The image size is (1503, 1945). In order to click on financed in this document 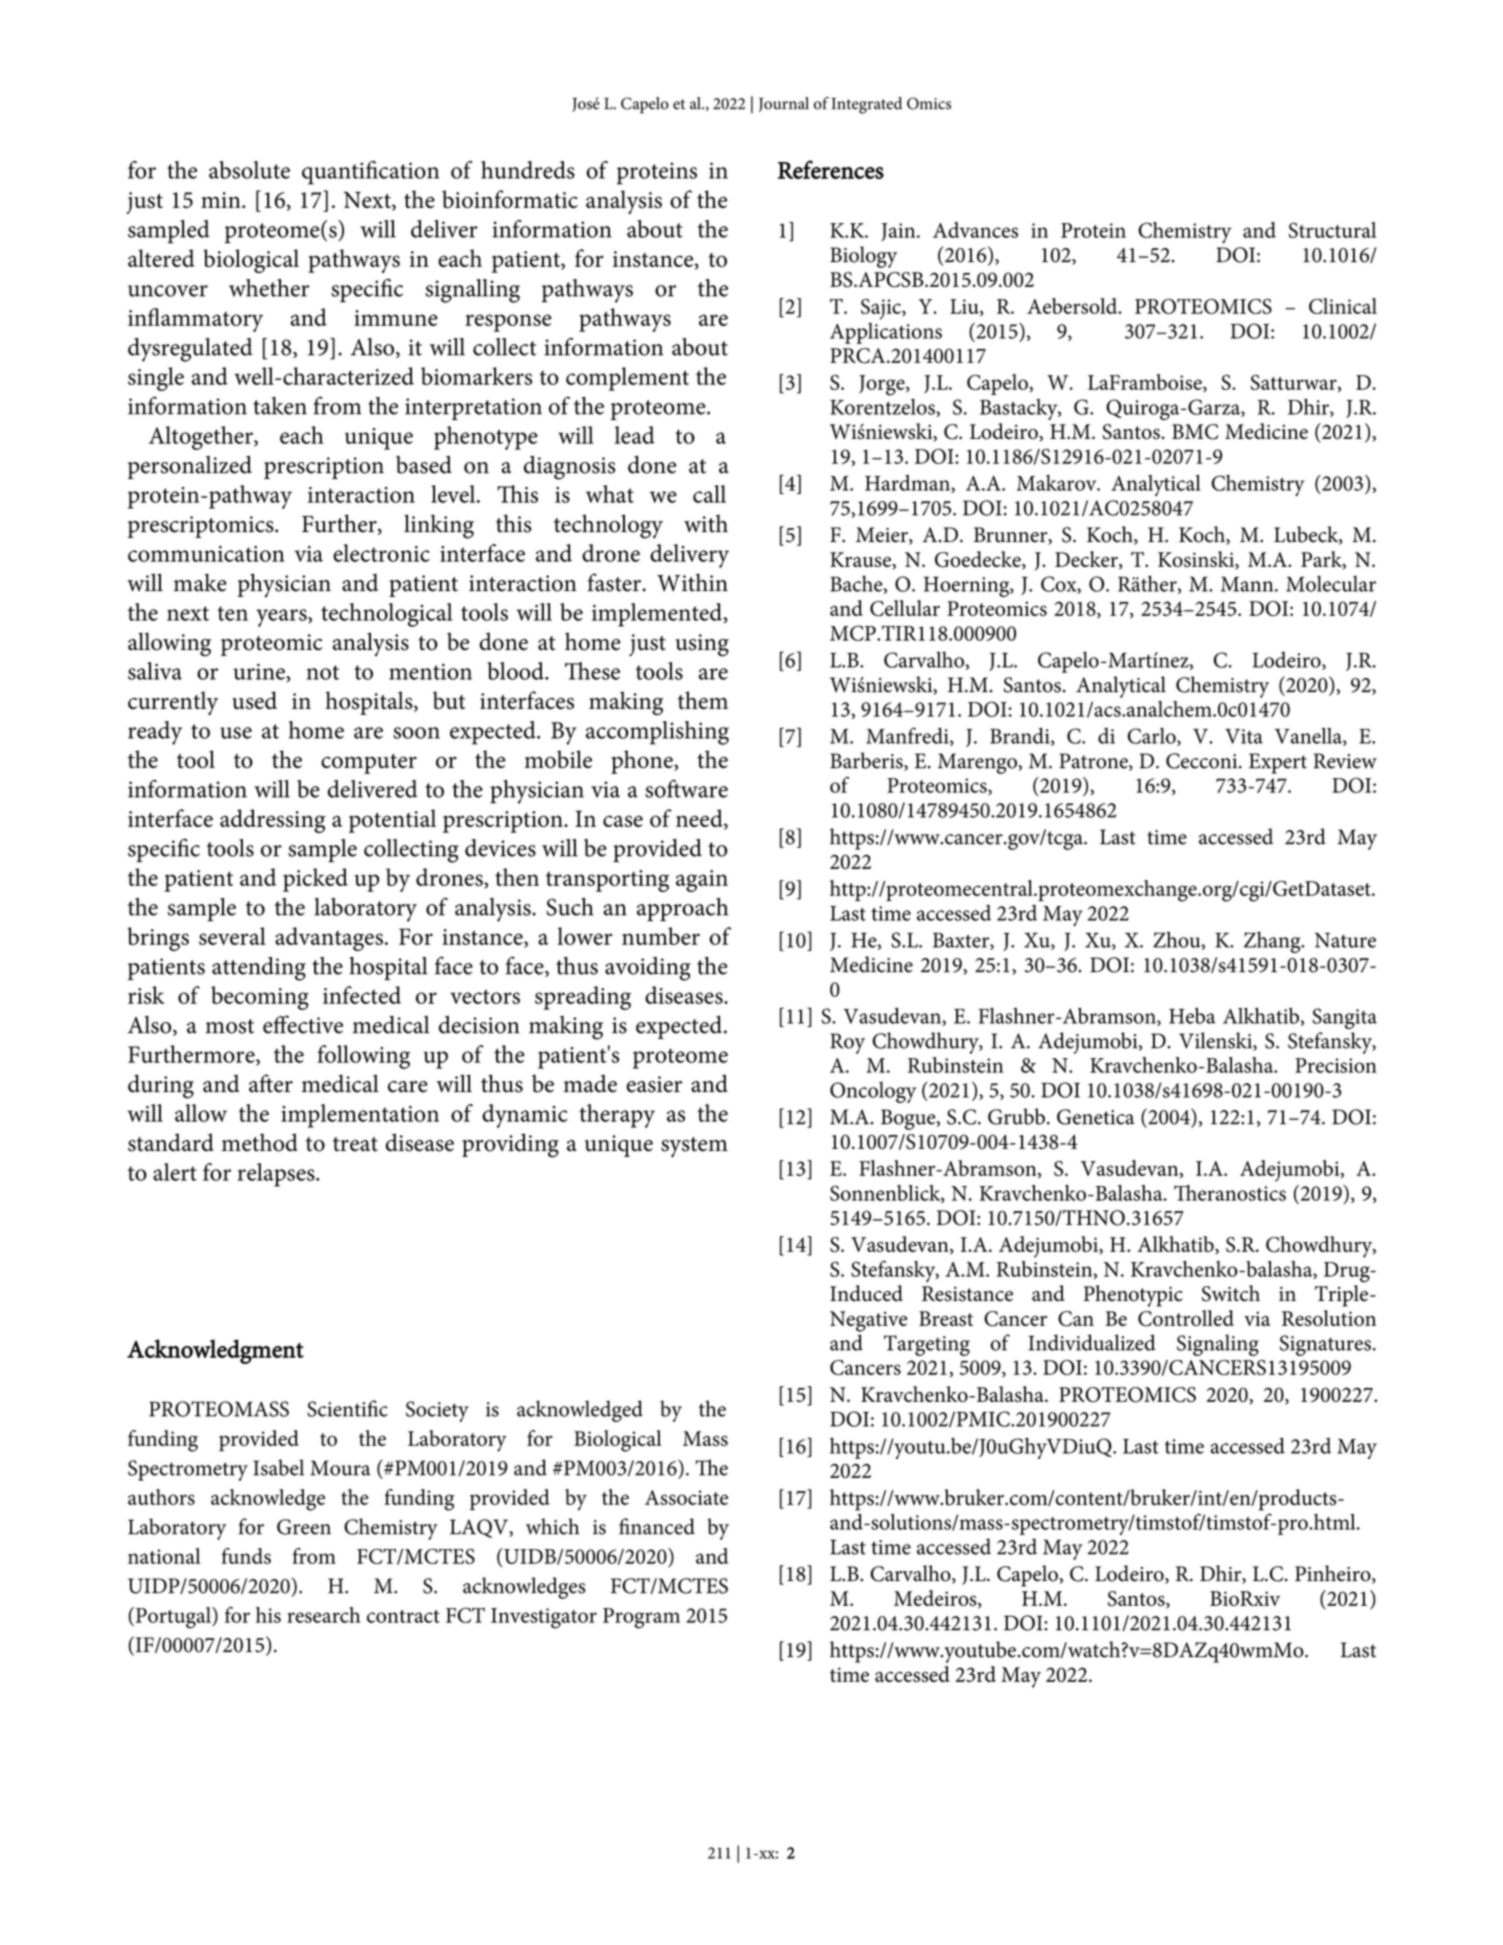, I will do `click(657, 1526)`.
